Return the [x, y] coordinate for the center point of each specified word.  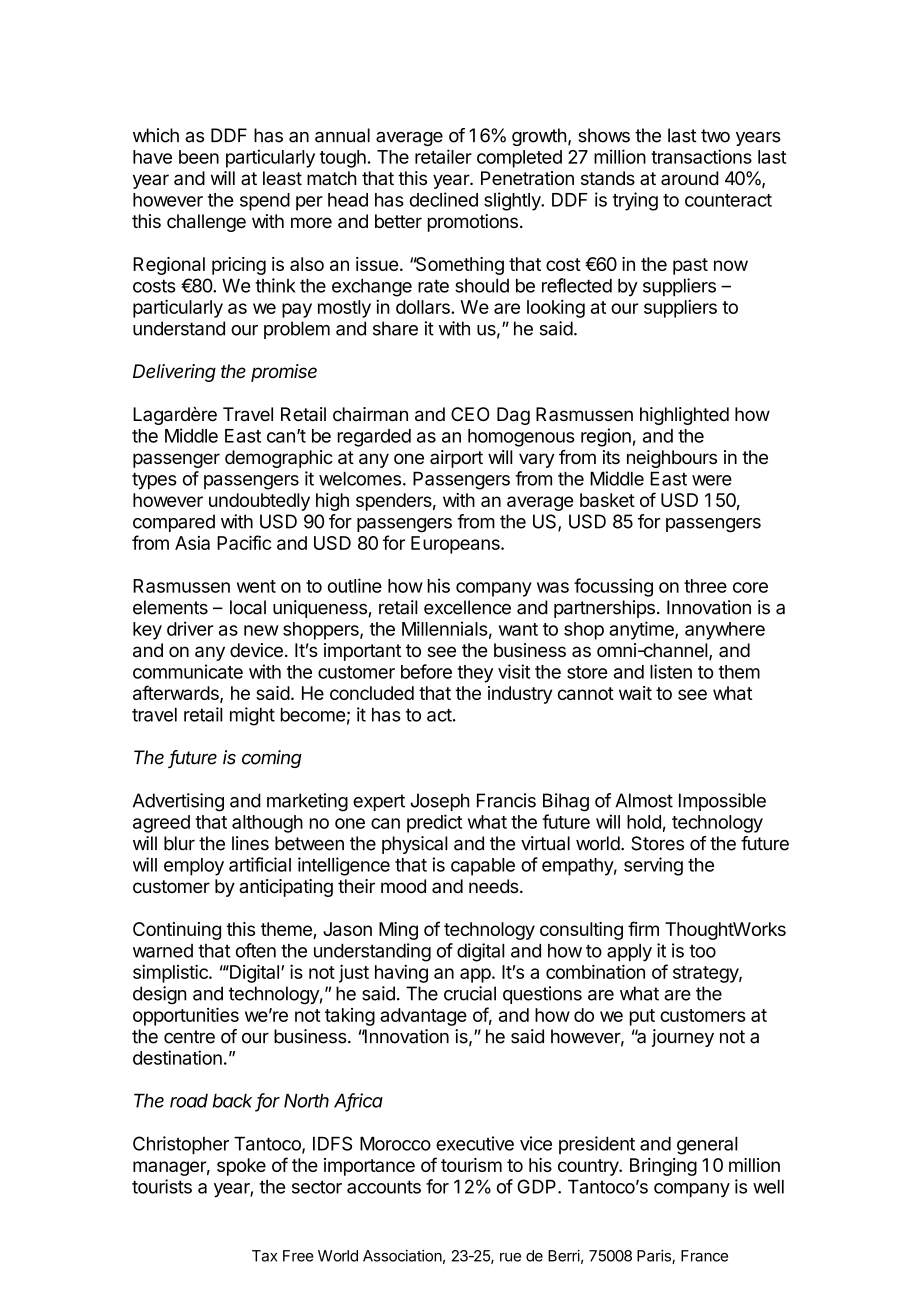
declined [444, 199]
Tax [264, 1256]
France [704, 1256]
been [199, 157]
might [252, 716]
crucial [470, 993]
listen [671, 671]
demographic [279, 459]
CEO [470, 414]
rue [510, 1257]
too [702, 951]
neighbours [672, 459]
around [690, 178]
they [475, 674]
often [256, 950]
